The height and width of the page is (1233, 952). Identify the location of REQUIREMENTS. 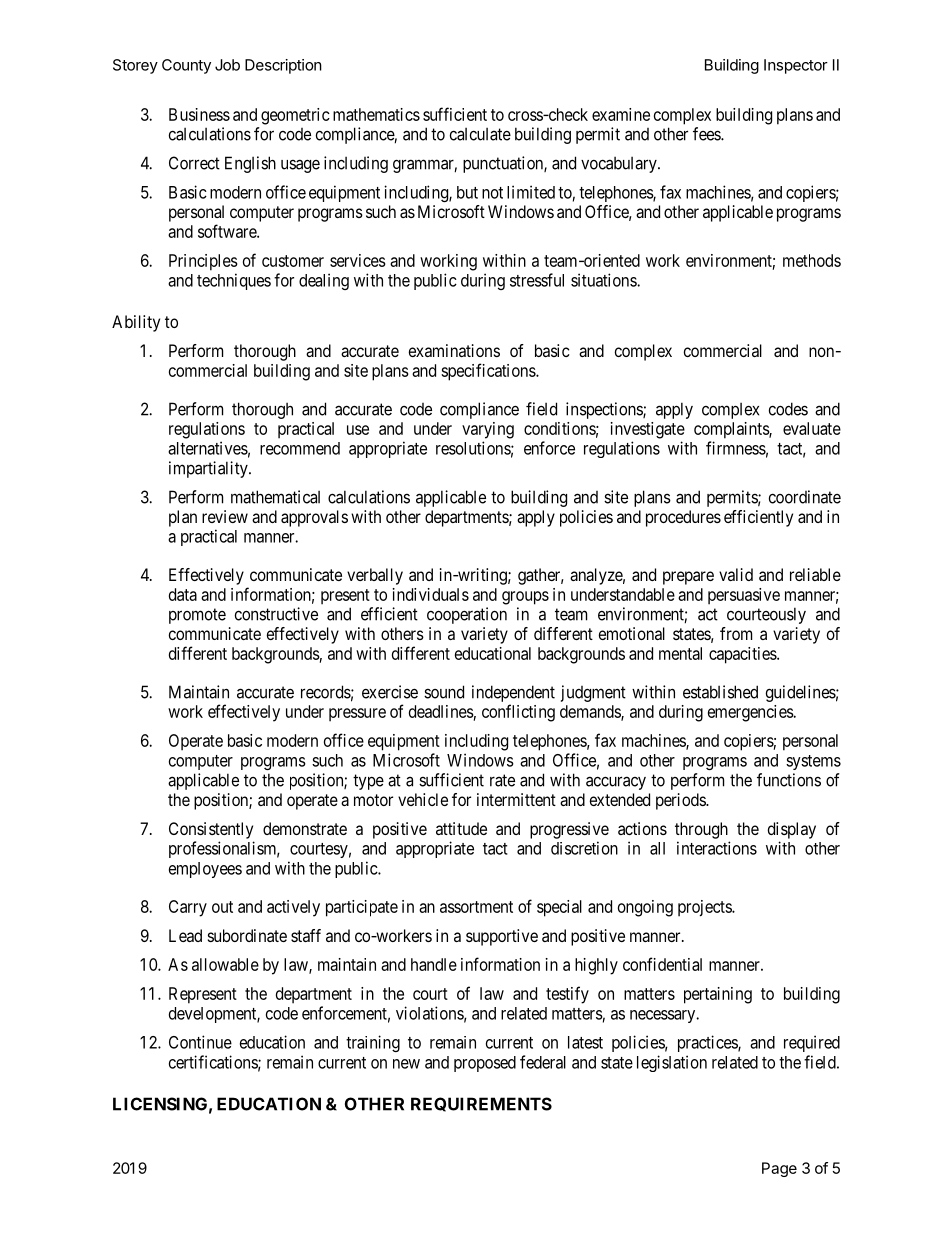
(481, 1104).
